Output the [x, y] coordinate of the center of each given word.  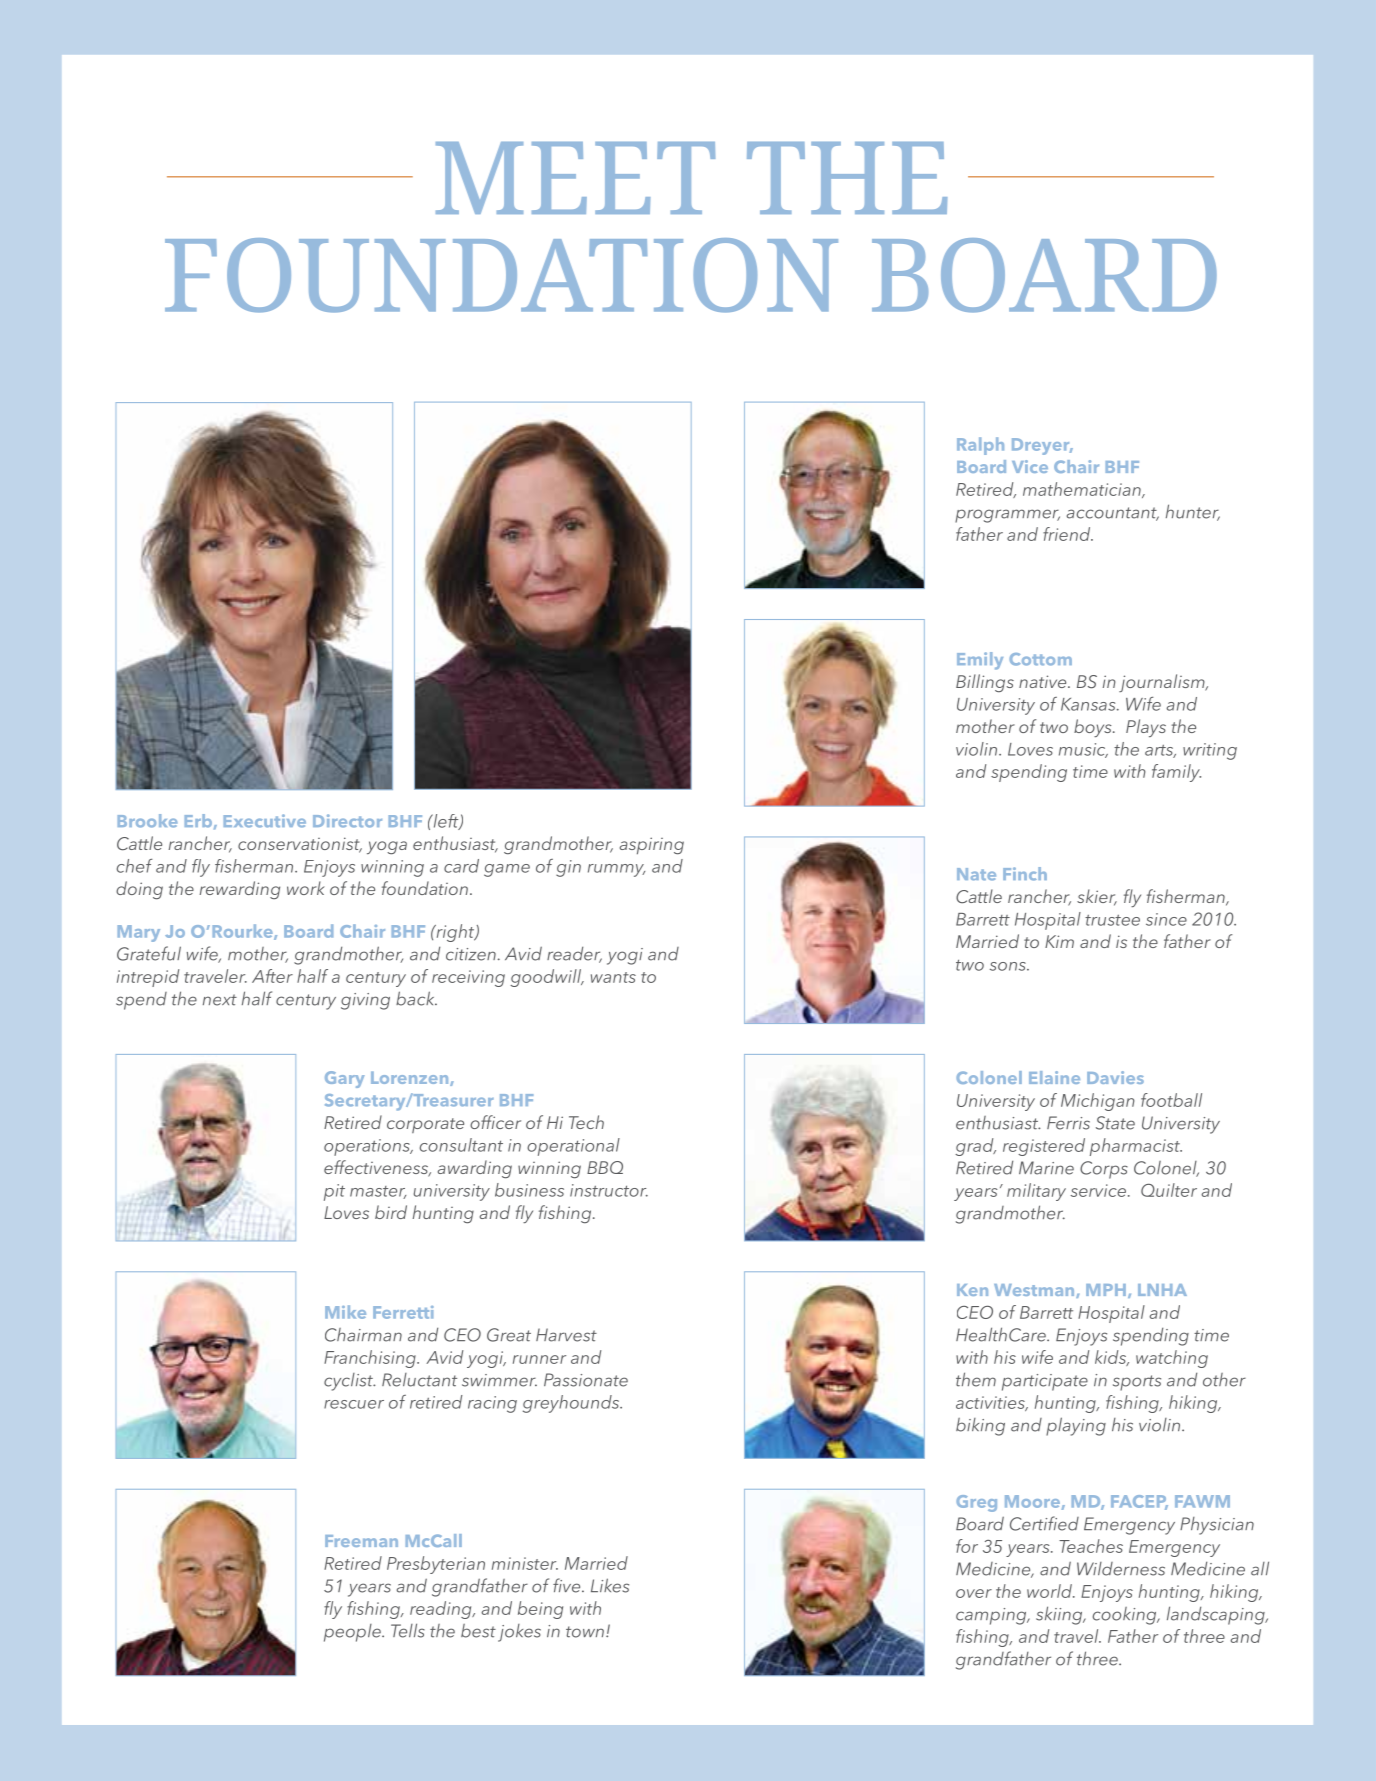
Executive [265, 821]
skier [1097, 897]
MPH [1106, 1290]
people [353, 1633]
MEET [575, 178]
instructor [609, 1190]
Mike [345, 1312]
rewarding [240, 890]
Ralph [980, 446]
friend [1068, 534]
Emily [980, 661]
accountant [1113, 514]
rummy [616, 870]
